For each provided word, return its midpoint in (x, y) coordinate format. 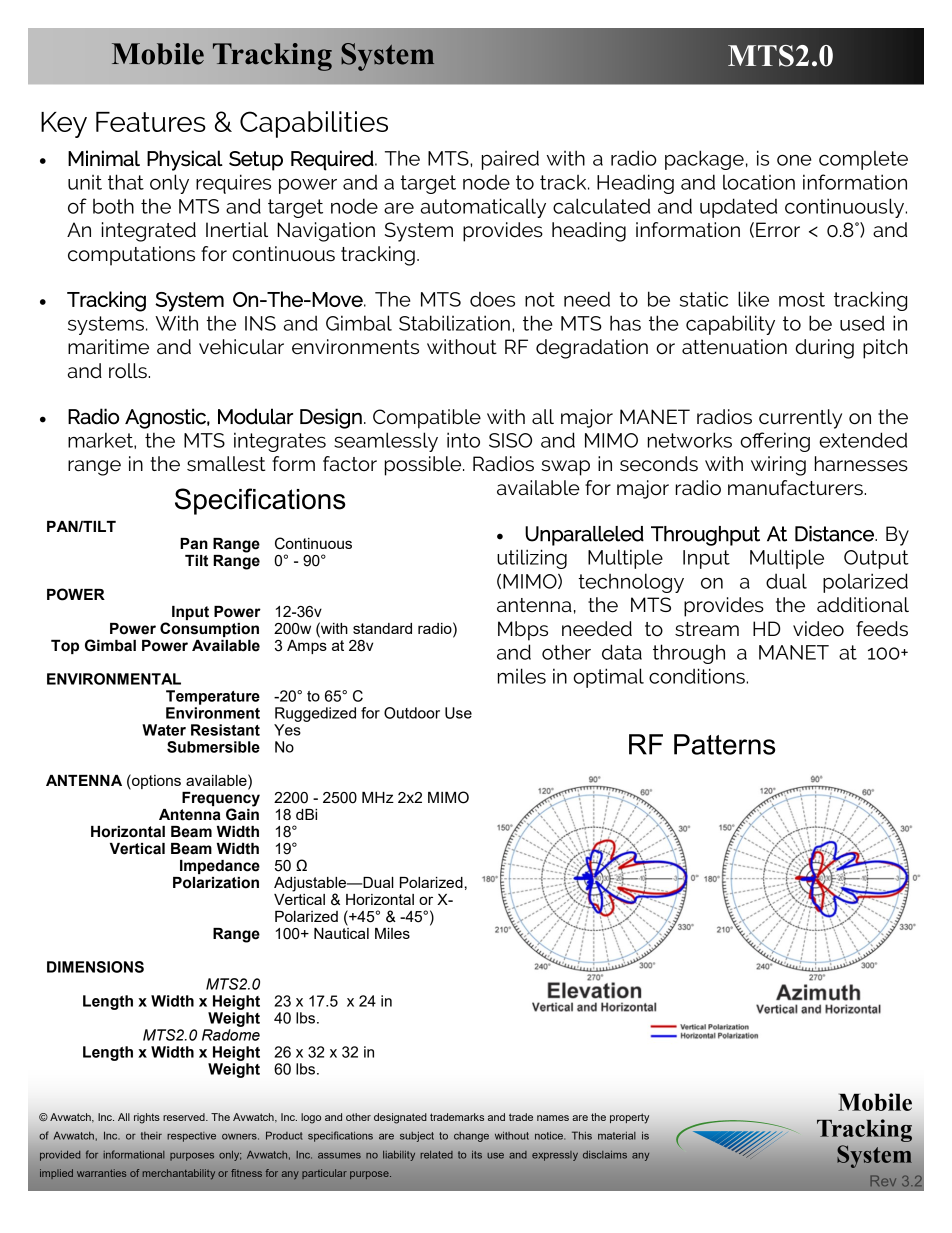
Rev (883, 1180)
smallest (226, 464)
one (794, 160)
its (477, 1155)
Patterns (724, 744)
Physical (185, 160)
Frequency (221, 799)
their (151, 1136)
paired (510, 160)
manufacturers (796, 488)
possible (424, 466)
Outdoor (412, 713)
